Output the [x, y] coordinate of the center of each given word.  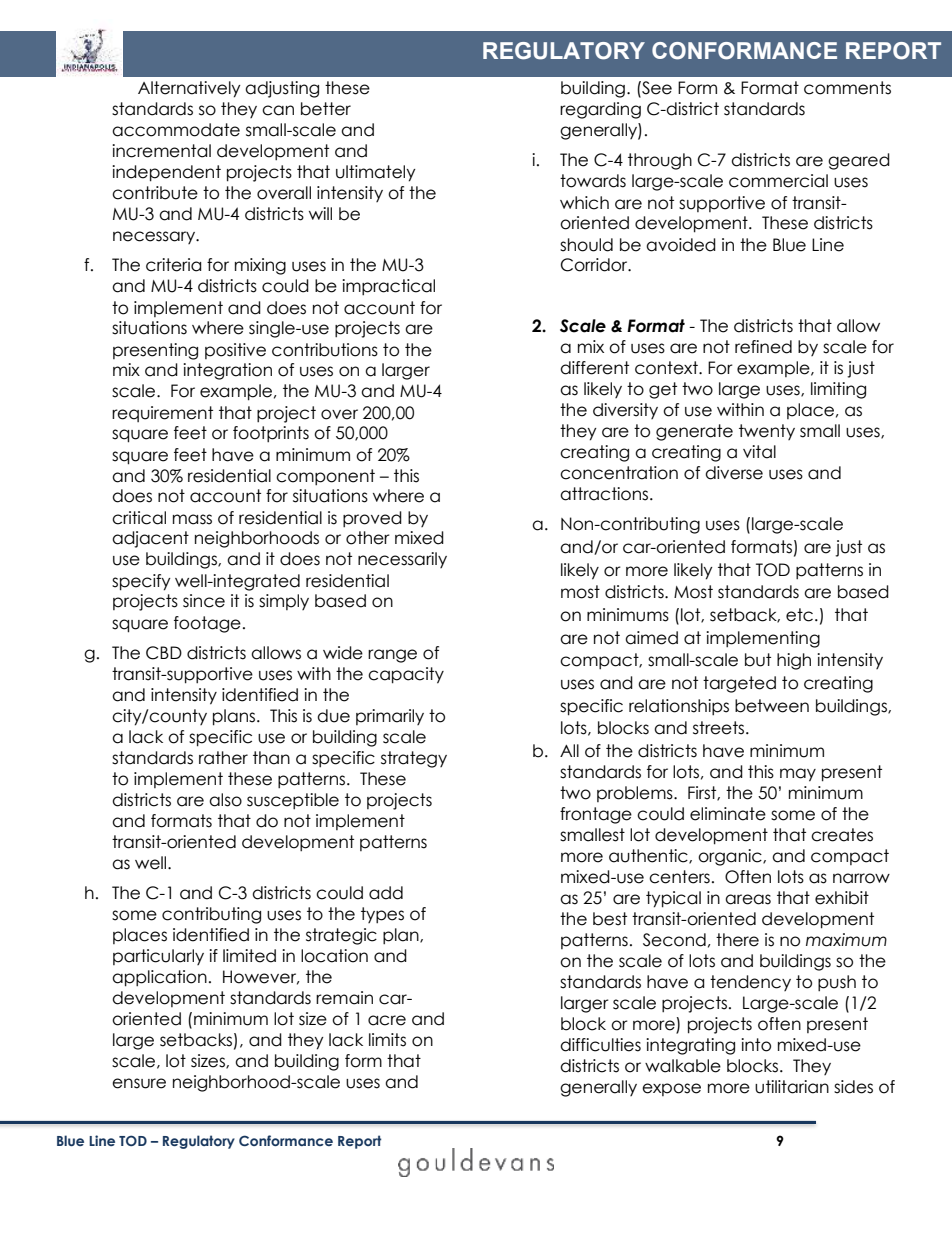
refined [763, 347]
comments [847, 88]
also [225, 800]
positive [235, 351]
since [204, 601]
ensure [139, 1083]
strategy [414, 759]
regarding [600, 110]
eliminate [728, 814]
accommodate [176, 130]
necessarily [402, 560]
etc [801, 615]
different [594, 368]
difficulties [600, 1045]
